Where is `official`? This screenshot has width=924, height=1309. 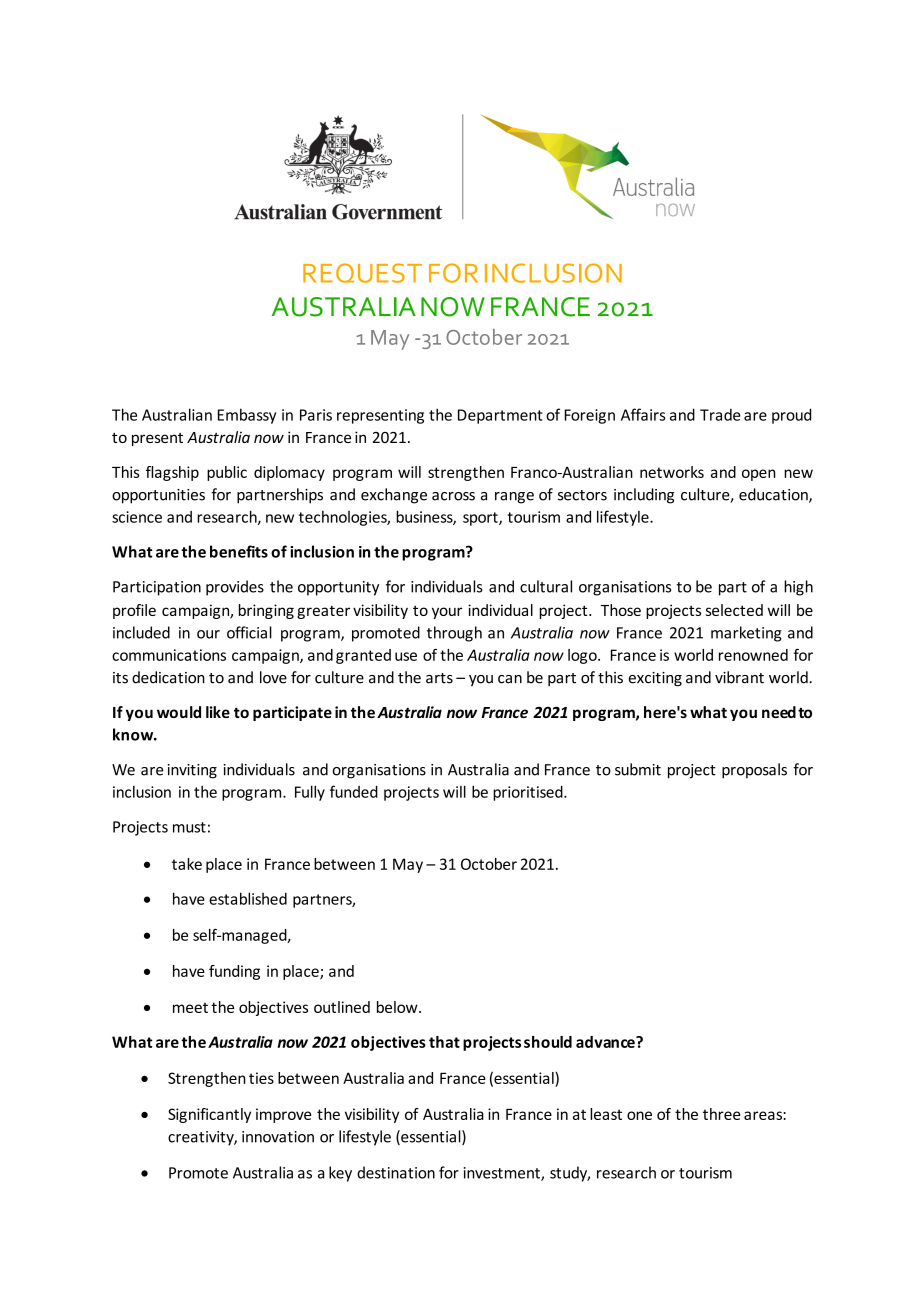
official is located at coordinates (249, 632).
